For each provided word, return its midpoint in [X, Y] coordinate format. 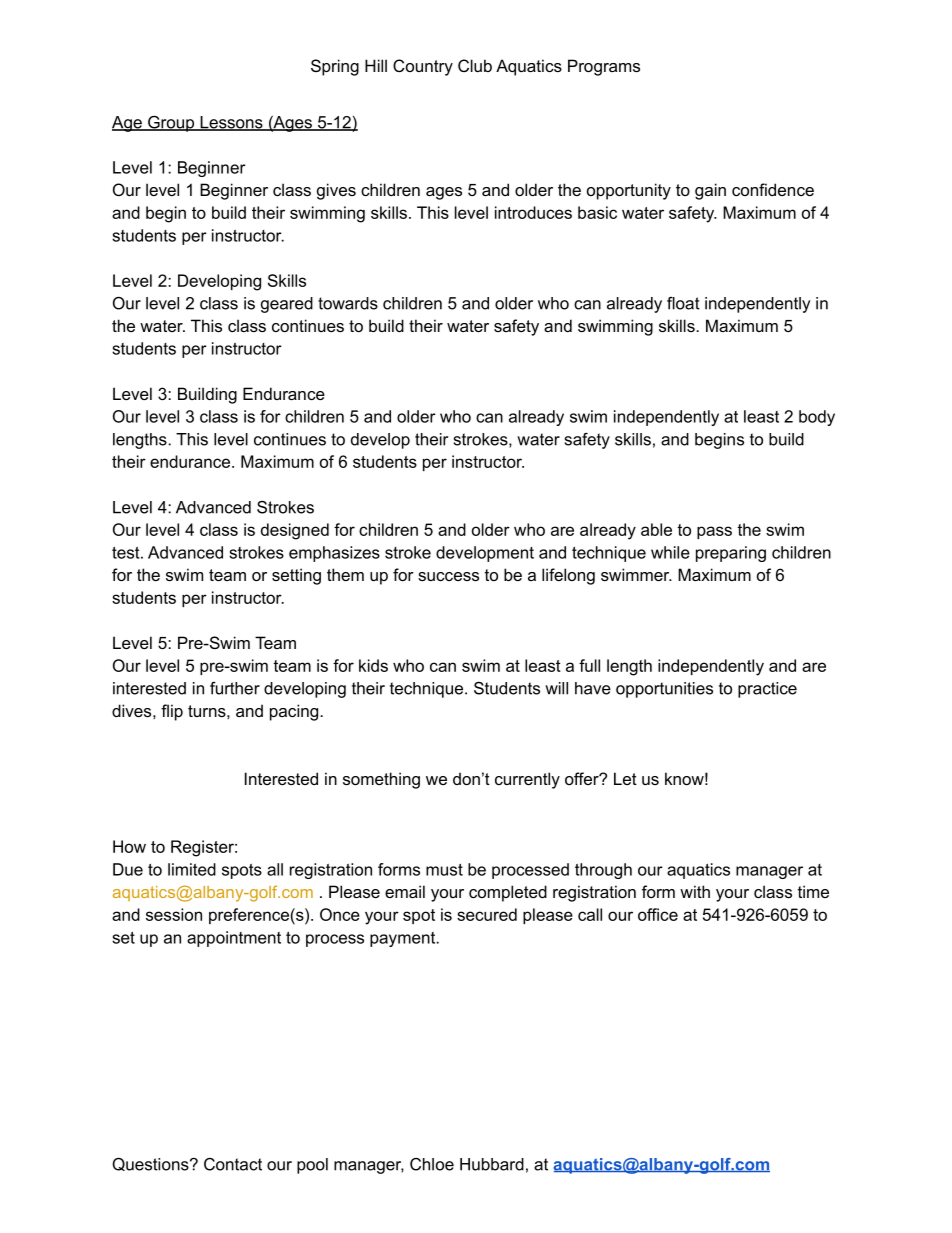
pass [714, 532]
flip [172, 712]
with [695, 891]
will [556, 688]
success [448, 576]
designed [295, 531]
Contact [233, 1164]
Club [475, 65]
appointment [234, 939]
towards [348, 303]
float [683, 303]
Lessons [231, 123]
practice [767, 690]
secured [487, 914]
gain [710, 191]
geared [287, 305]
